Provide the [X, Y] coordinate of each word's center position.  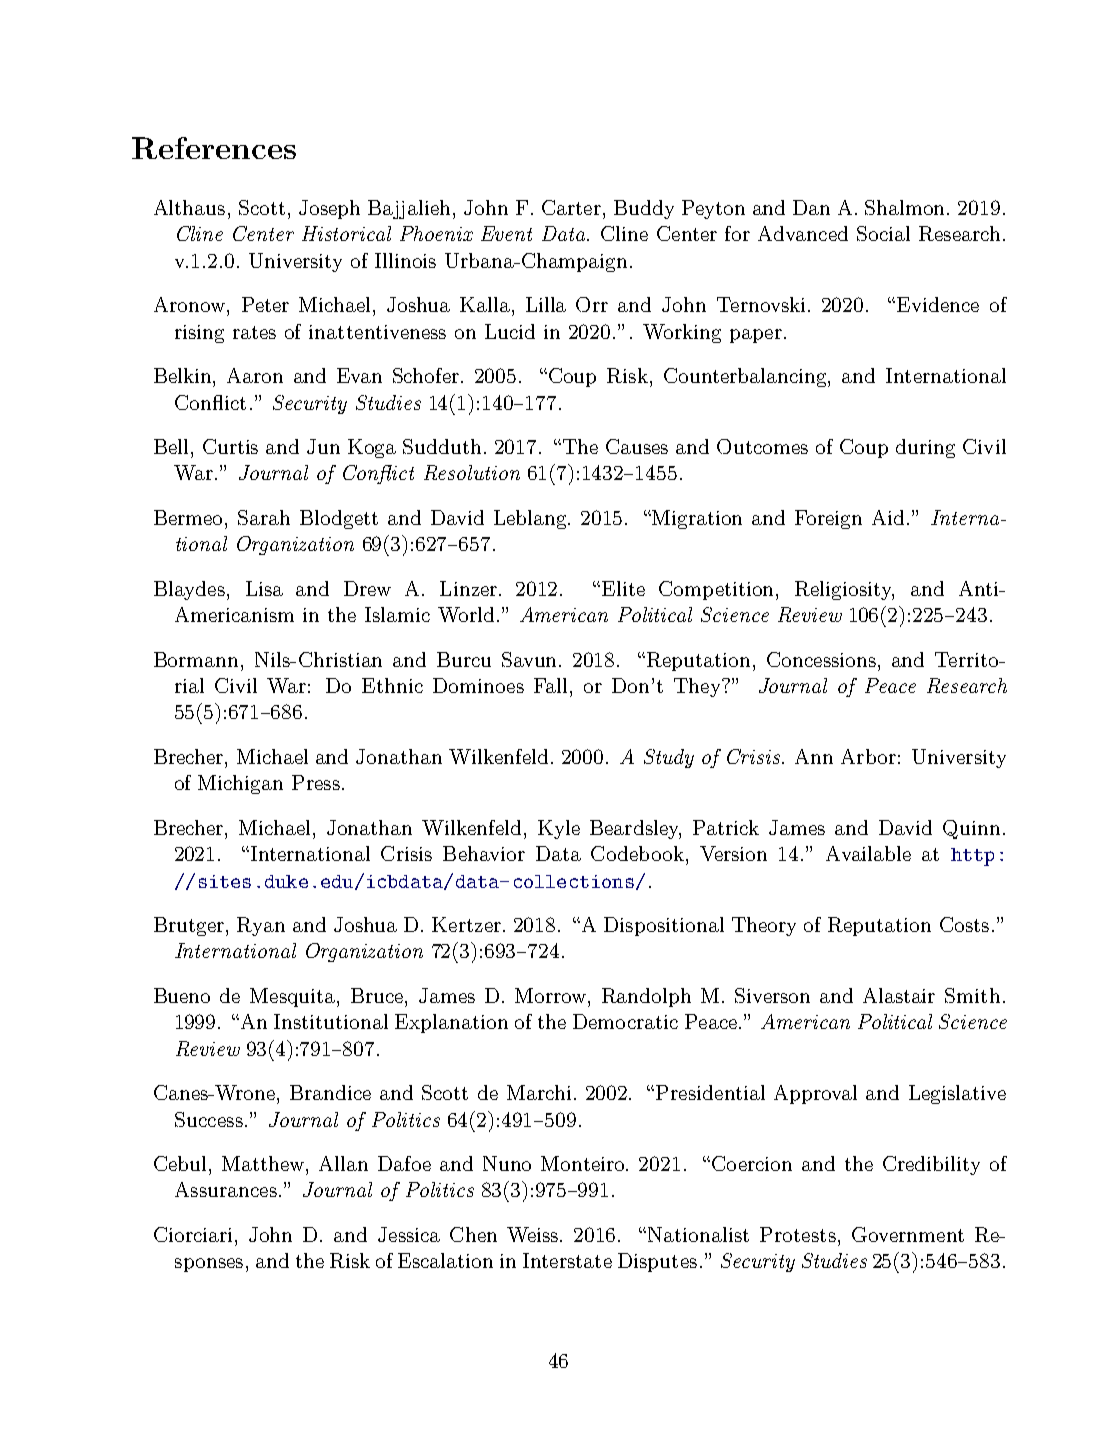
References [214, 148]
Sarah [264, 517]
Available [868, 853]
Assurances [226, 1189]
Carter [571, 207]
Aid [888, 517]
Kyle [559, 829]
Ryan [261, 926]
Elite [623, 588]
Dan [811, 207]
